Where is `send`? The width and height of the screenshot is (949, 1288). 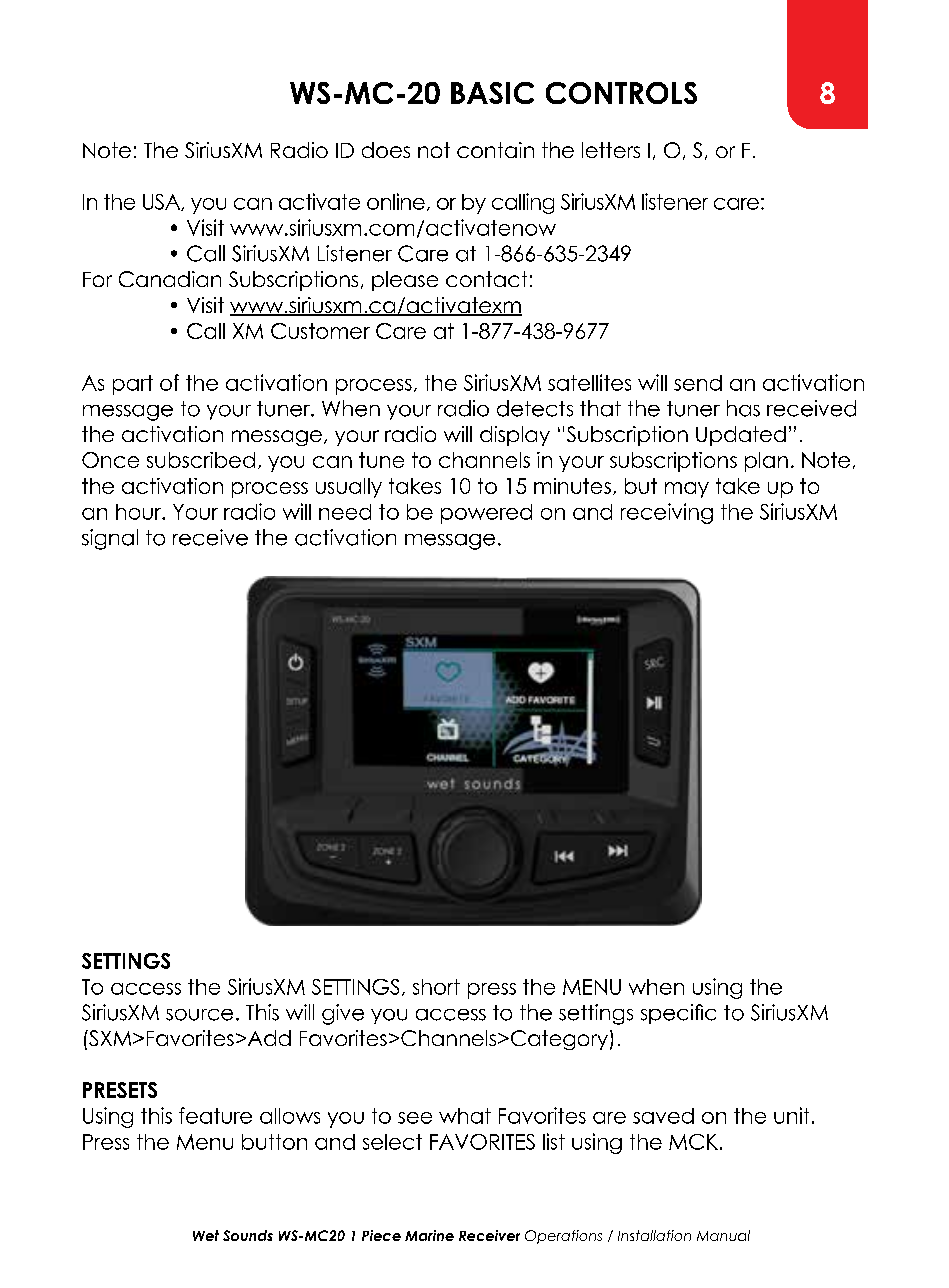 send is located at coordinates (698, 383).
